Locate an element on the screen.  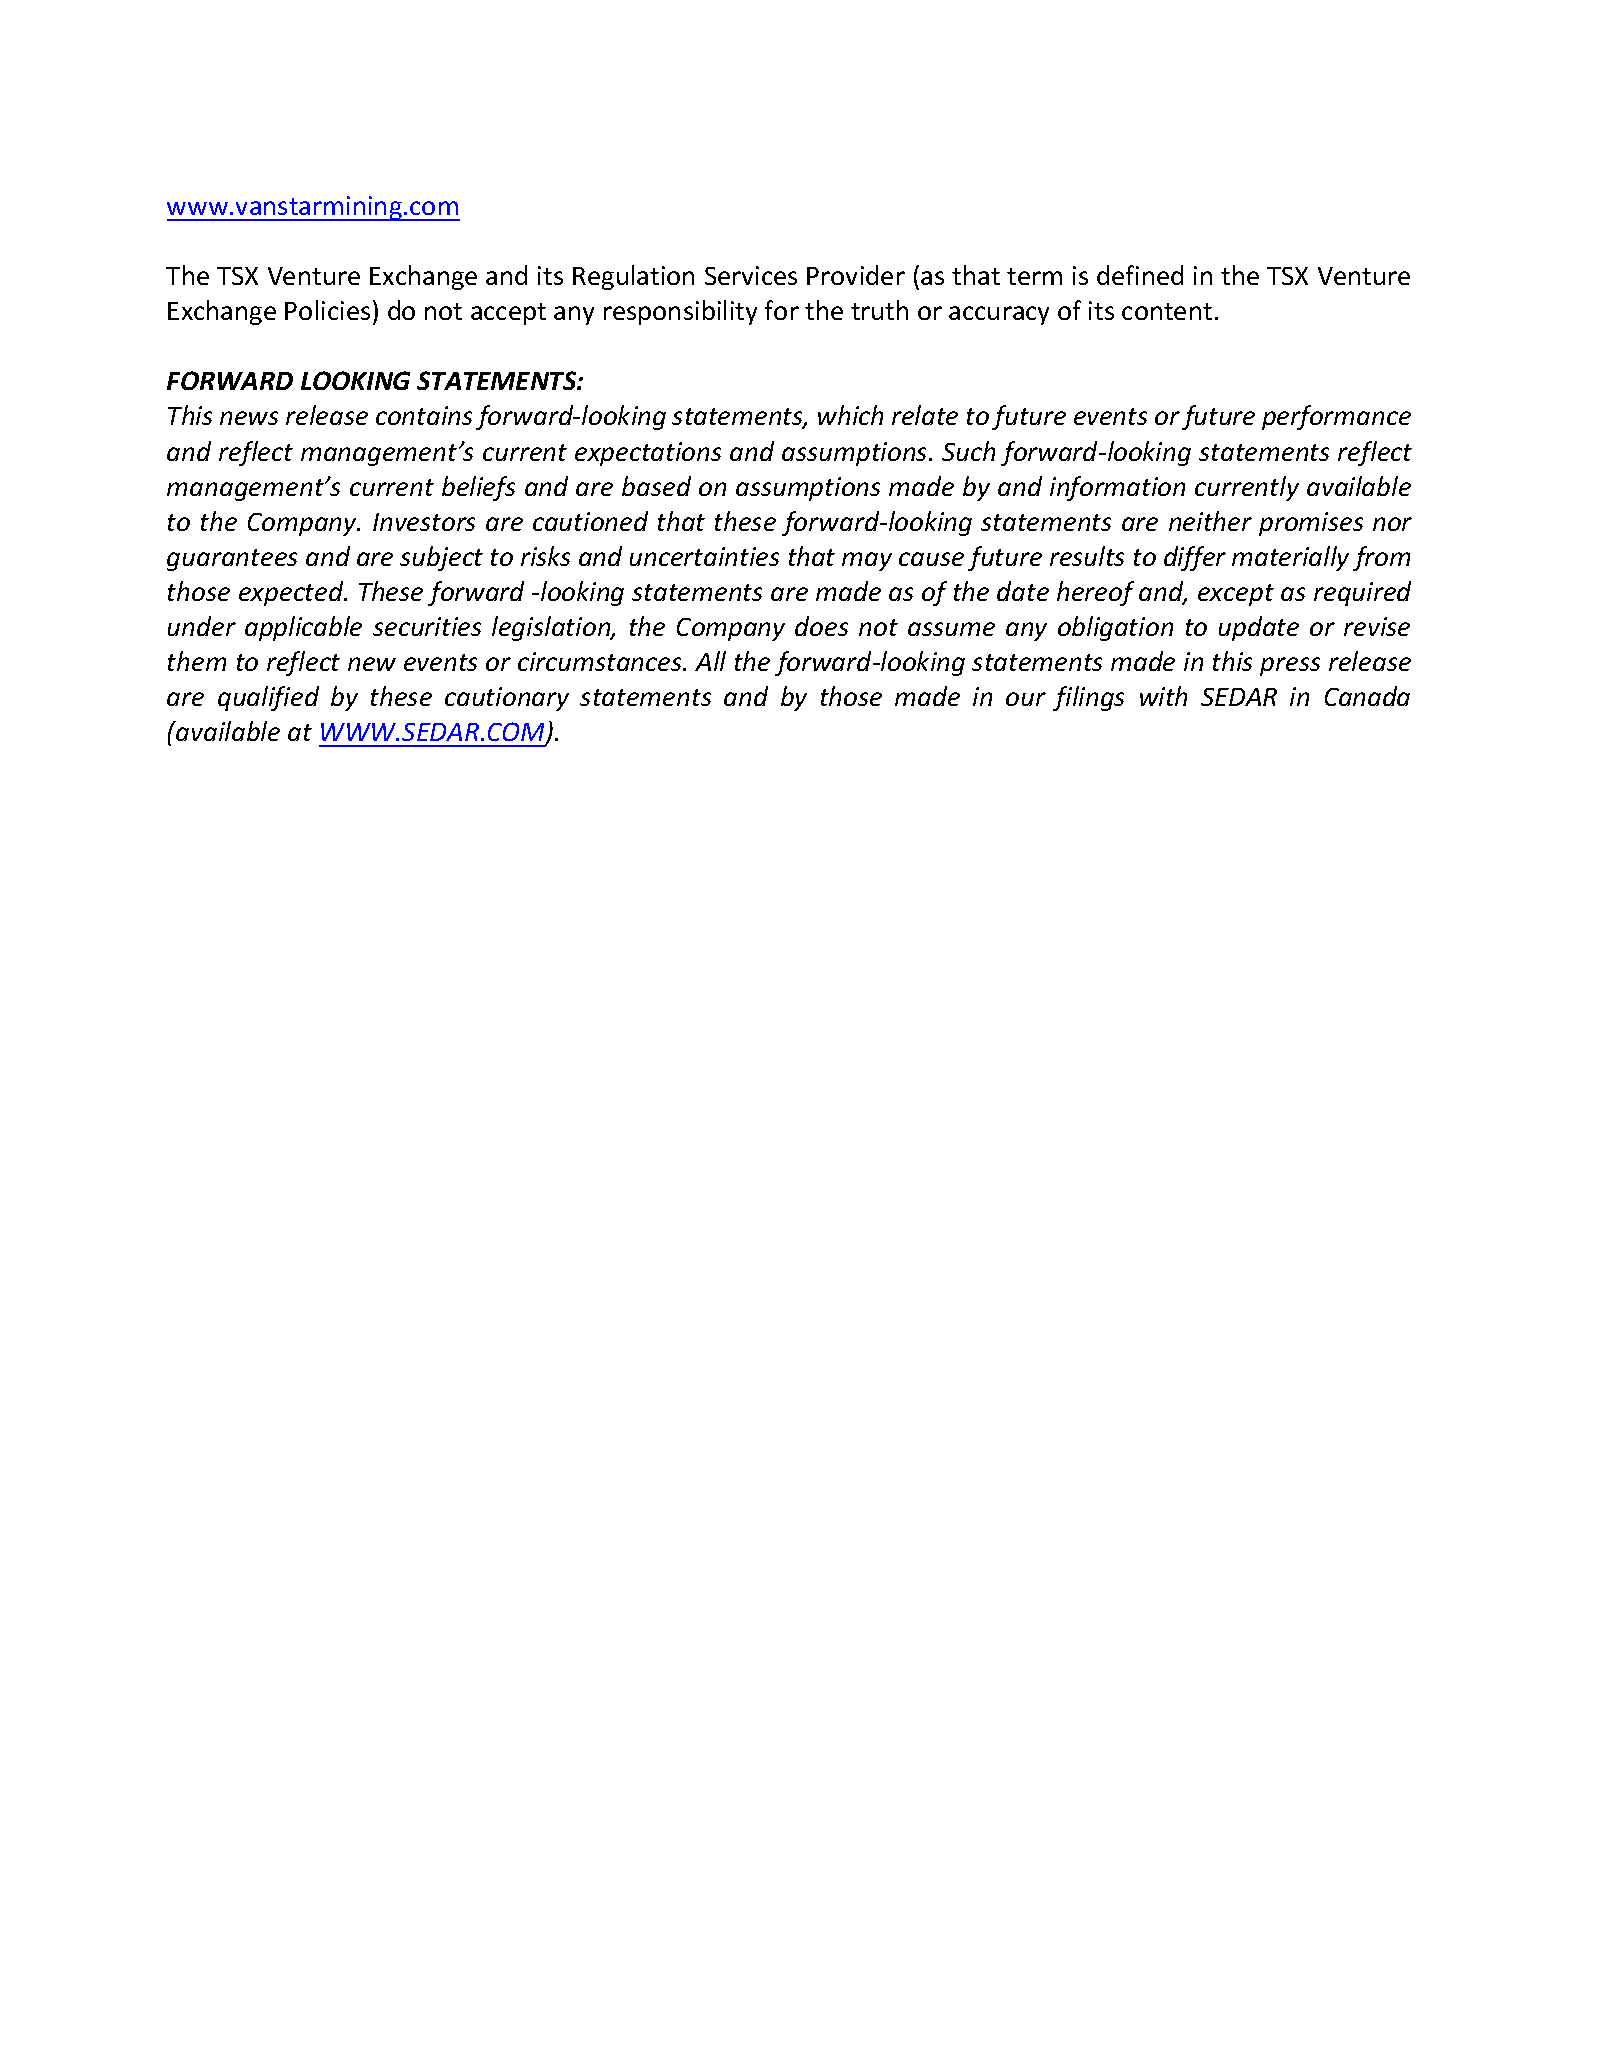
expectations is located at coordinates (648, 454).
